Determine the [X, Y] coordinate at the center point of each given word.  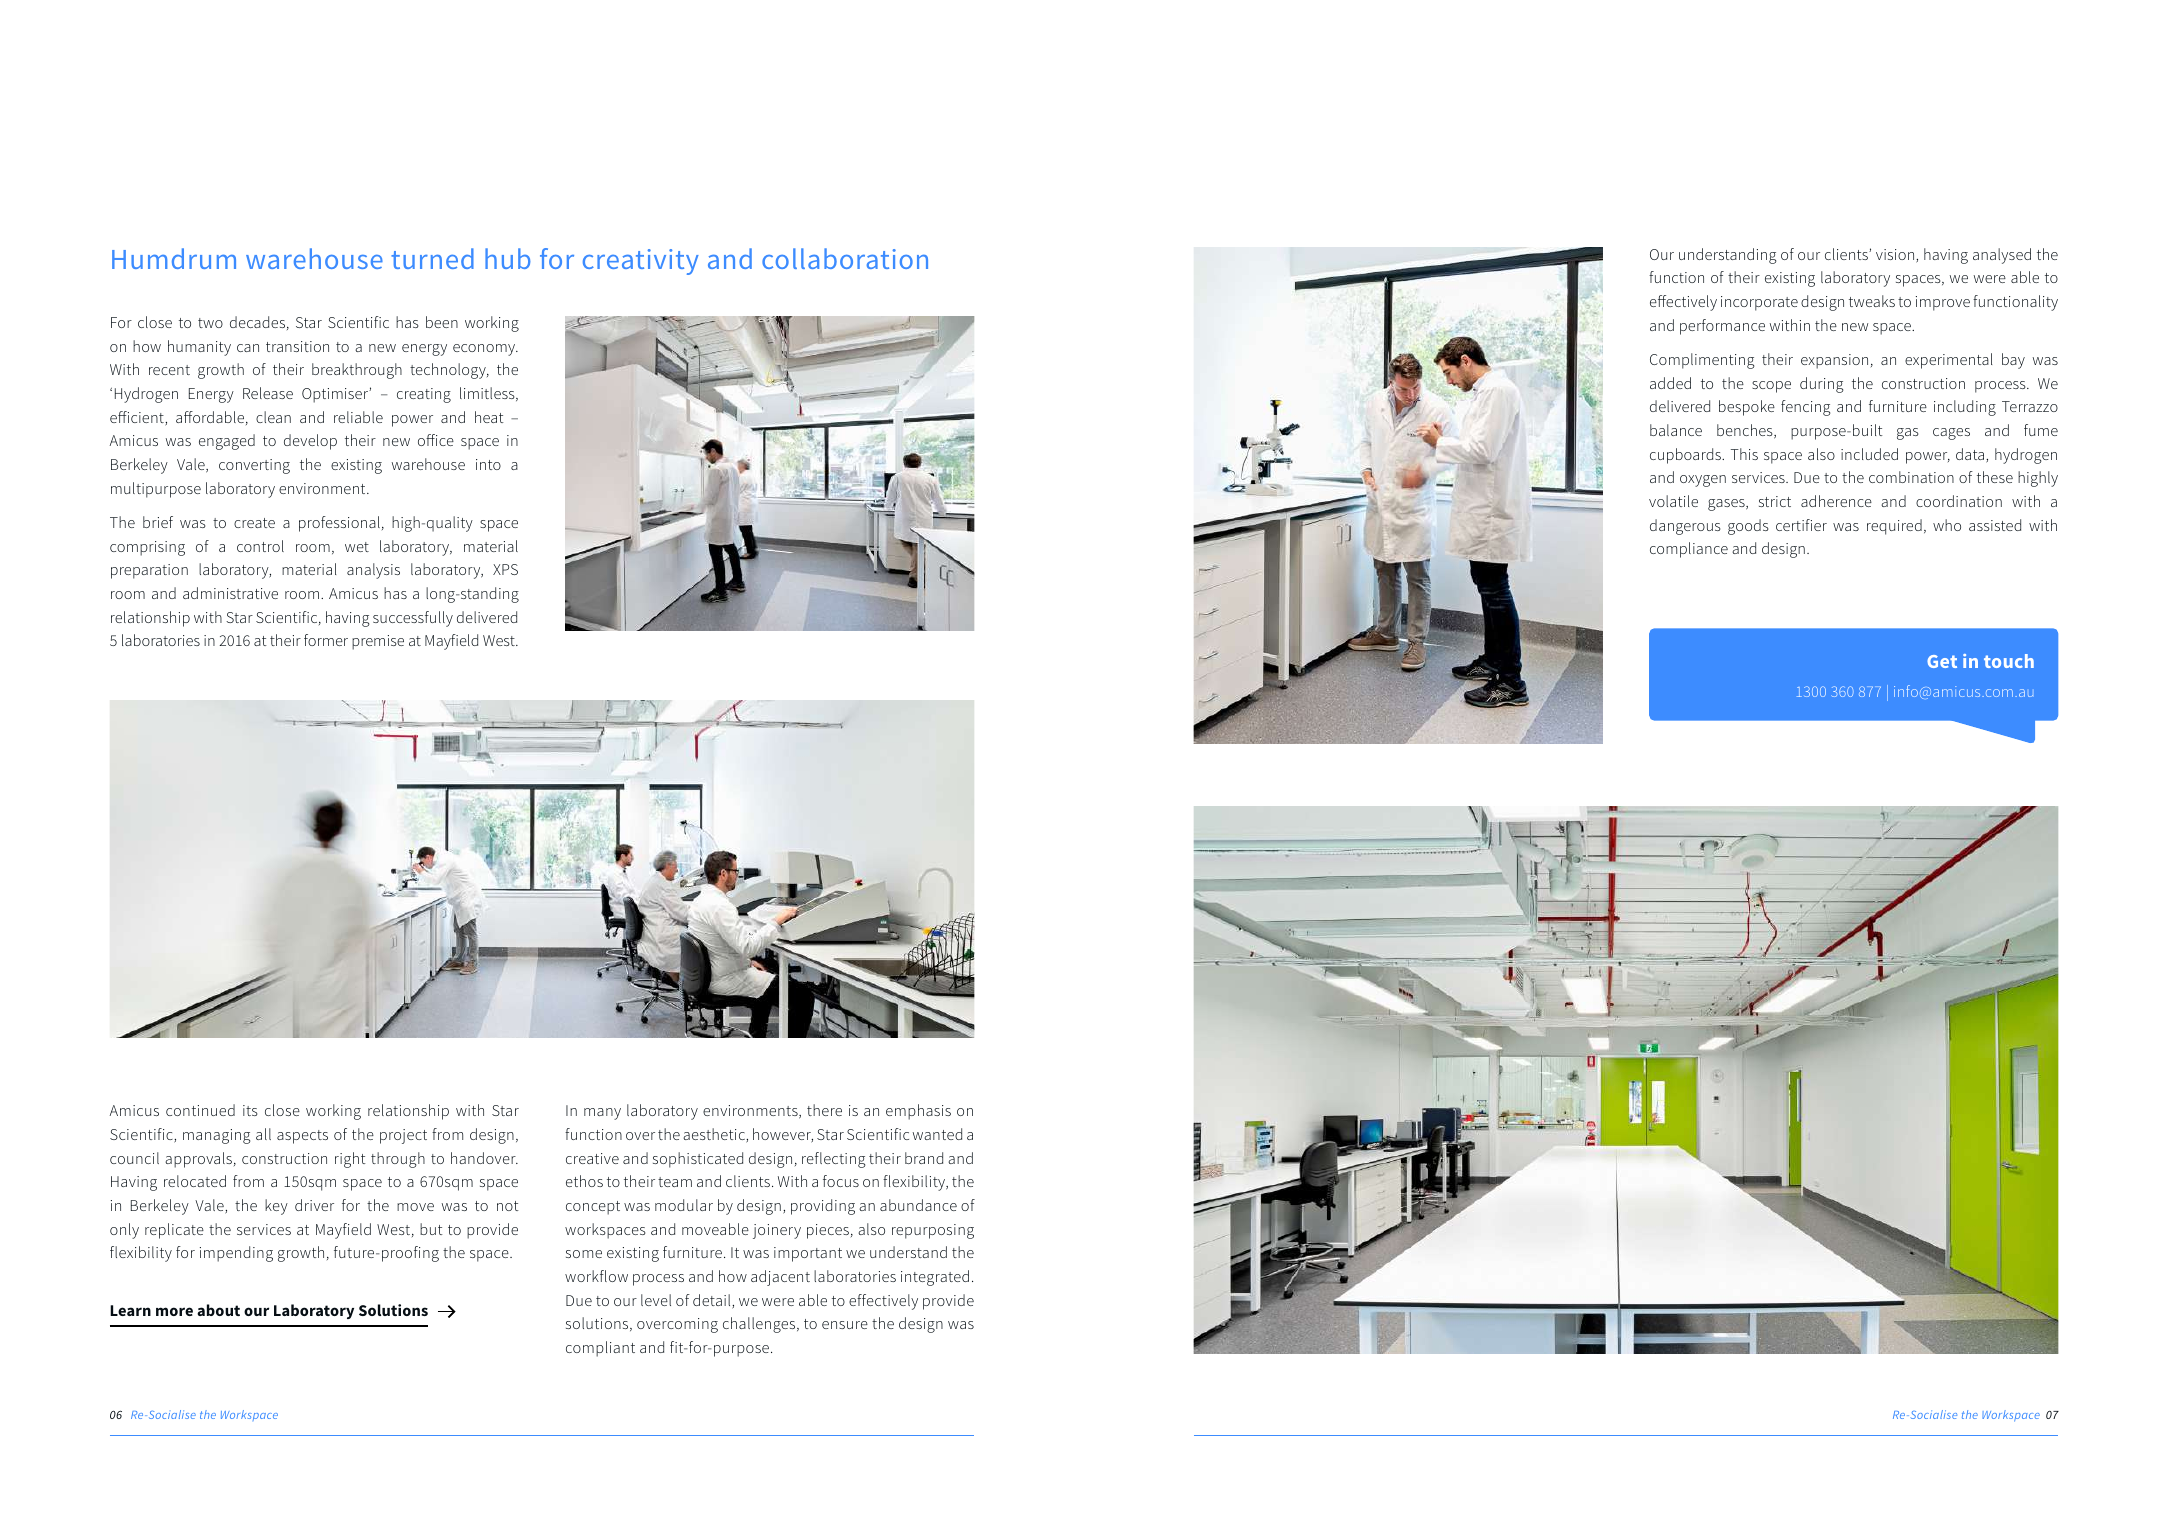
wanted [937, 1134]
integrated [935, 1278]
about [218, 1310]
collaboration [845, 258]
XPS [505, 569]
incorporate [1759, 303]
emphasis [918, 1112]
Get [1942, 661]
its [250, 1110]
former [326, 640]
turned [432, 258]
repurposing [933, 1231]
